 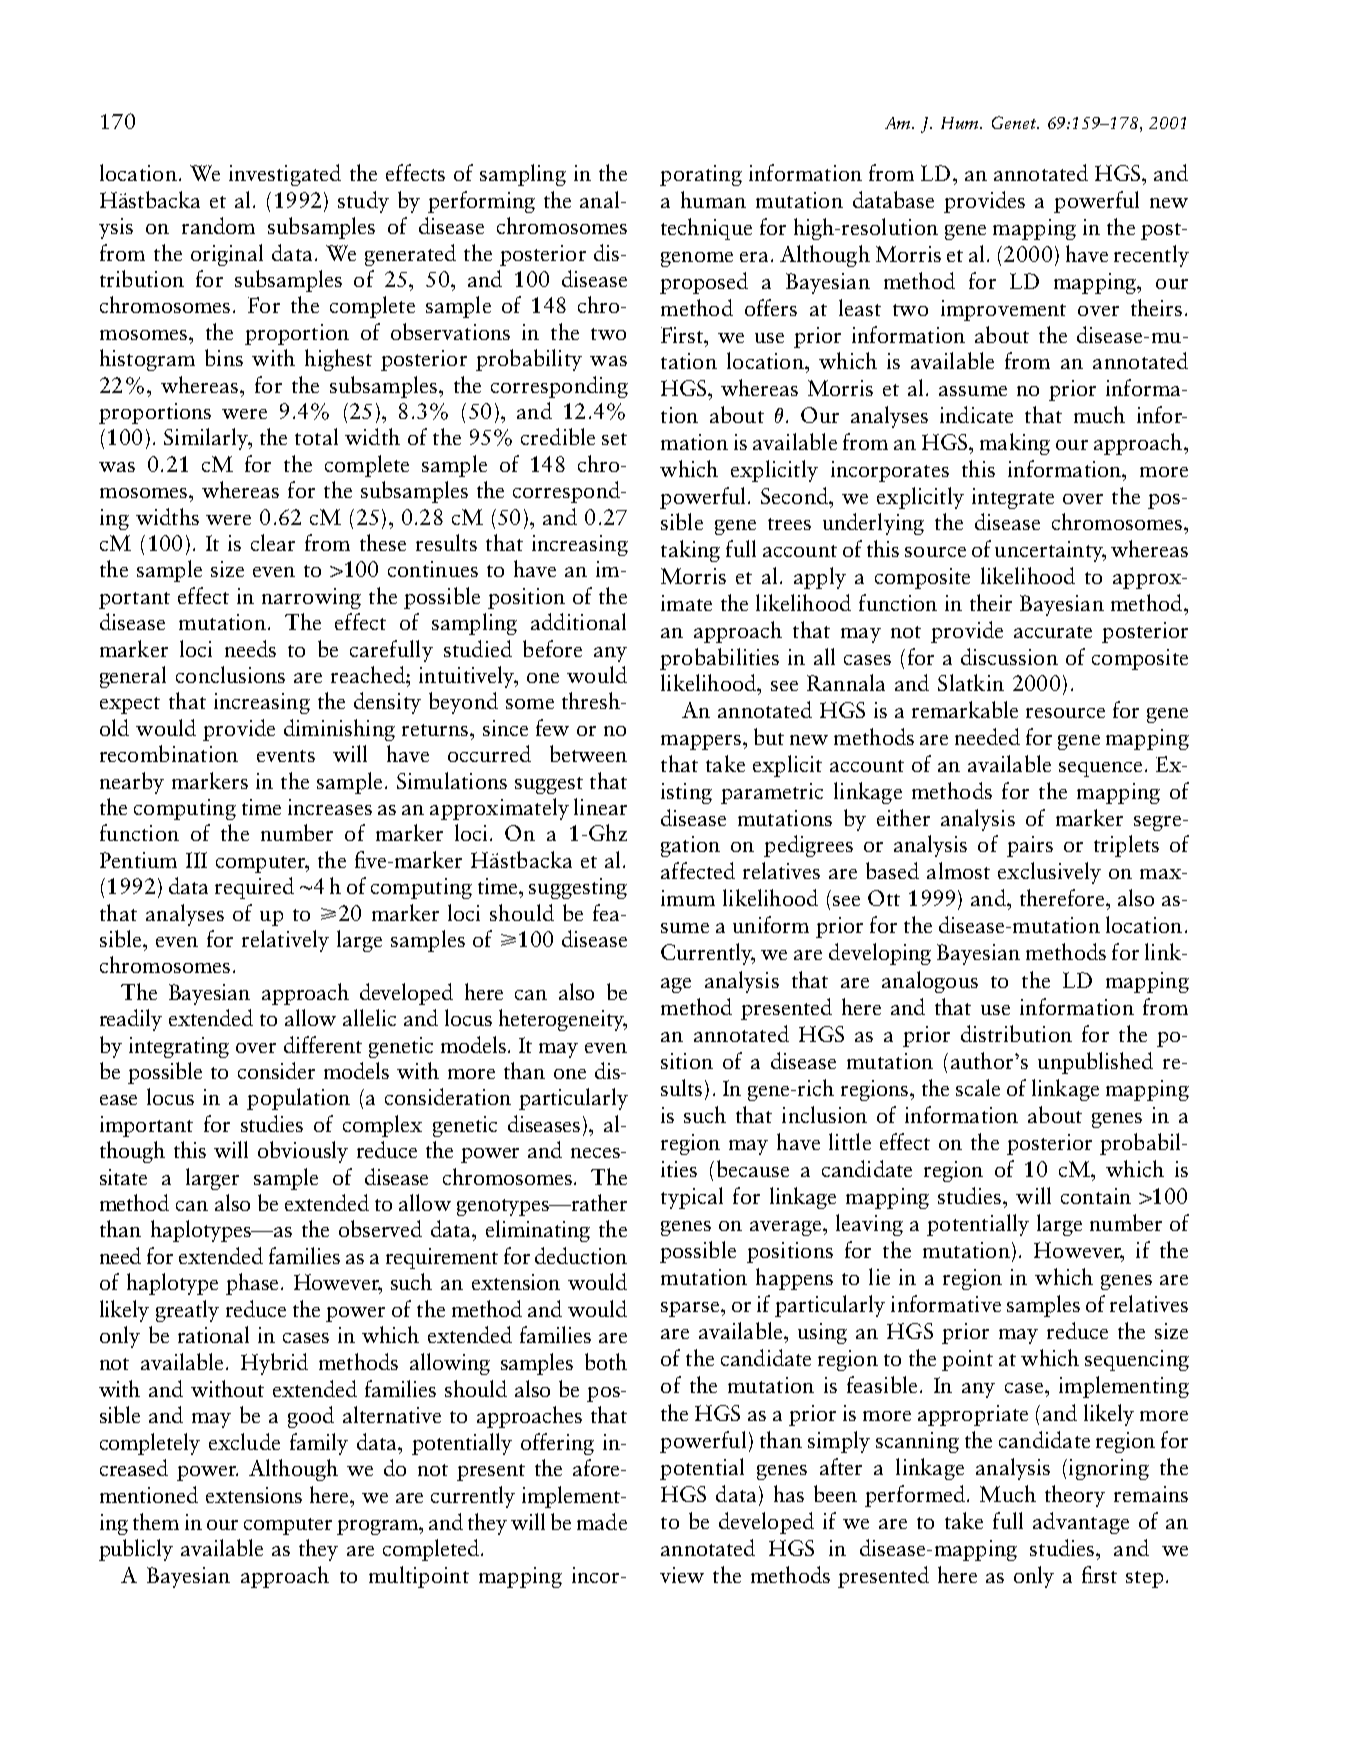 I want to click on integrate, so click(x=1013, y=498).
